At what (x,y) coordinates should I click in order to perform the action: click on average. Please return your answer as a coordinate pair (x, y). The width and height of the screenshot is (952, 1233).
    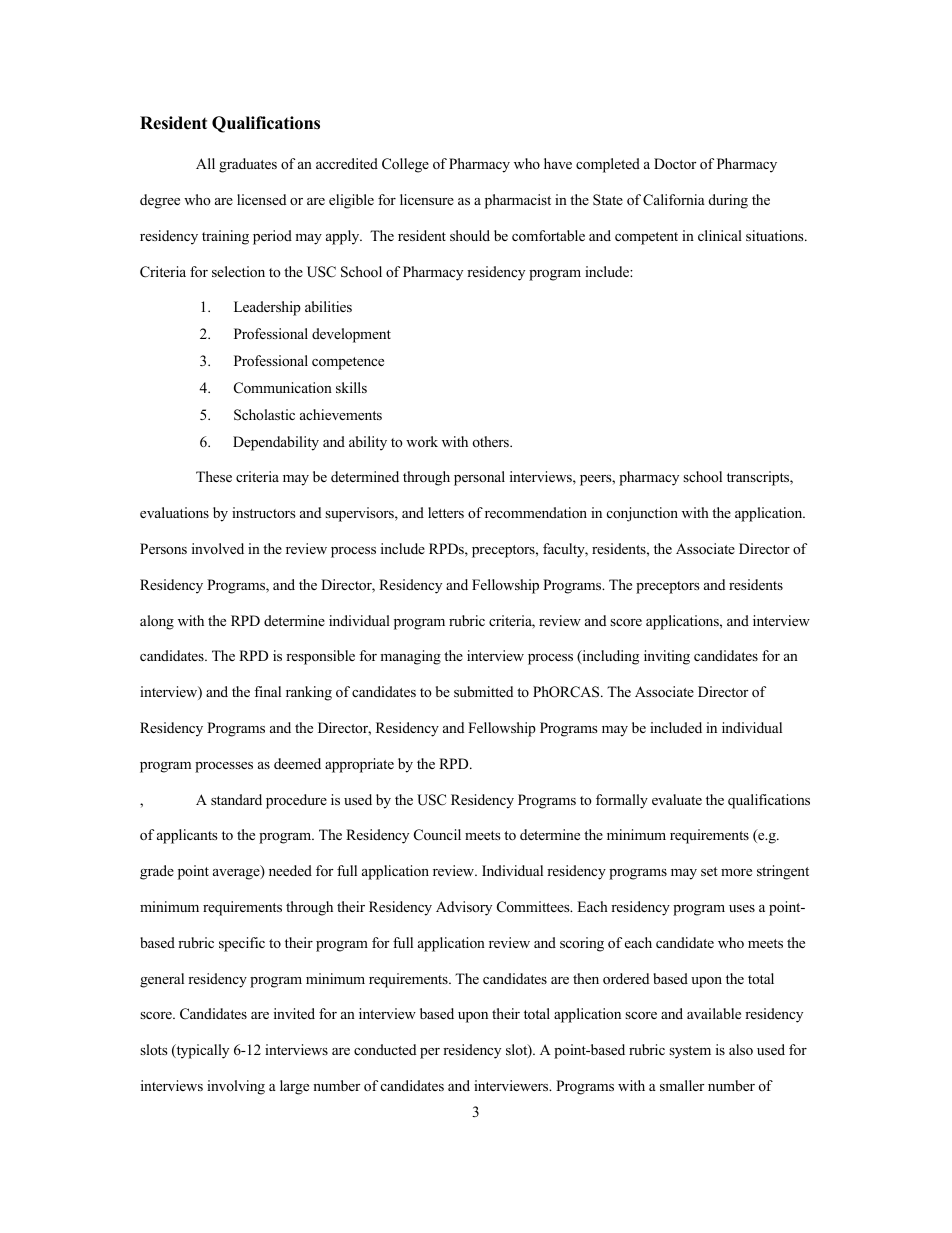
    Looking at the image, I should click on (237, 874).
